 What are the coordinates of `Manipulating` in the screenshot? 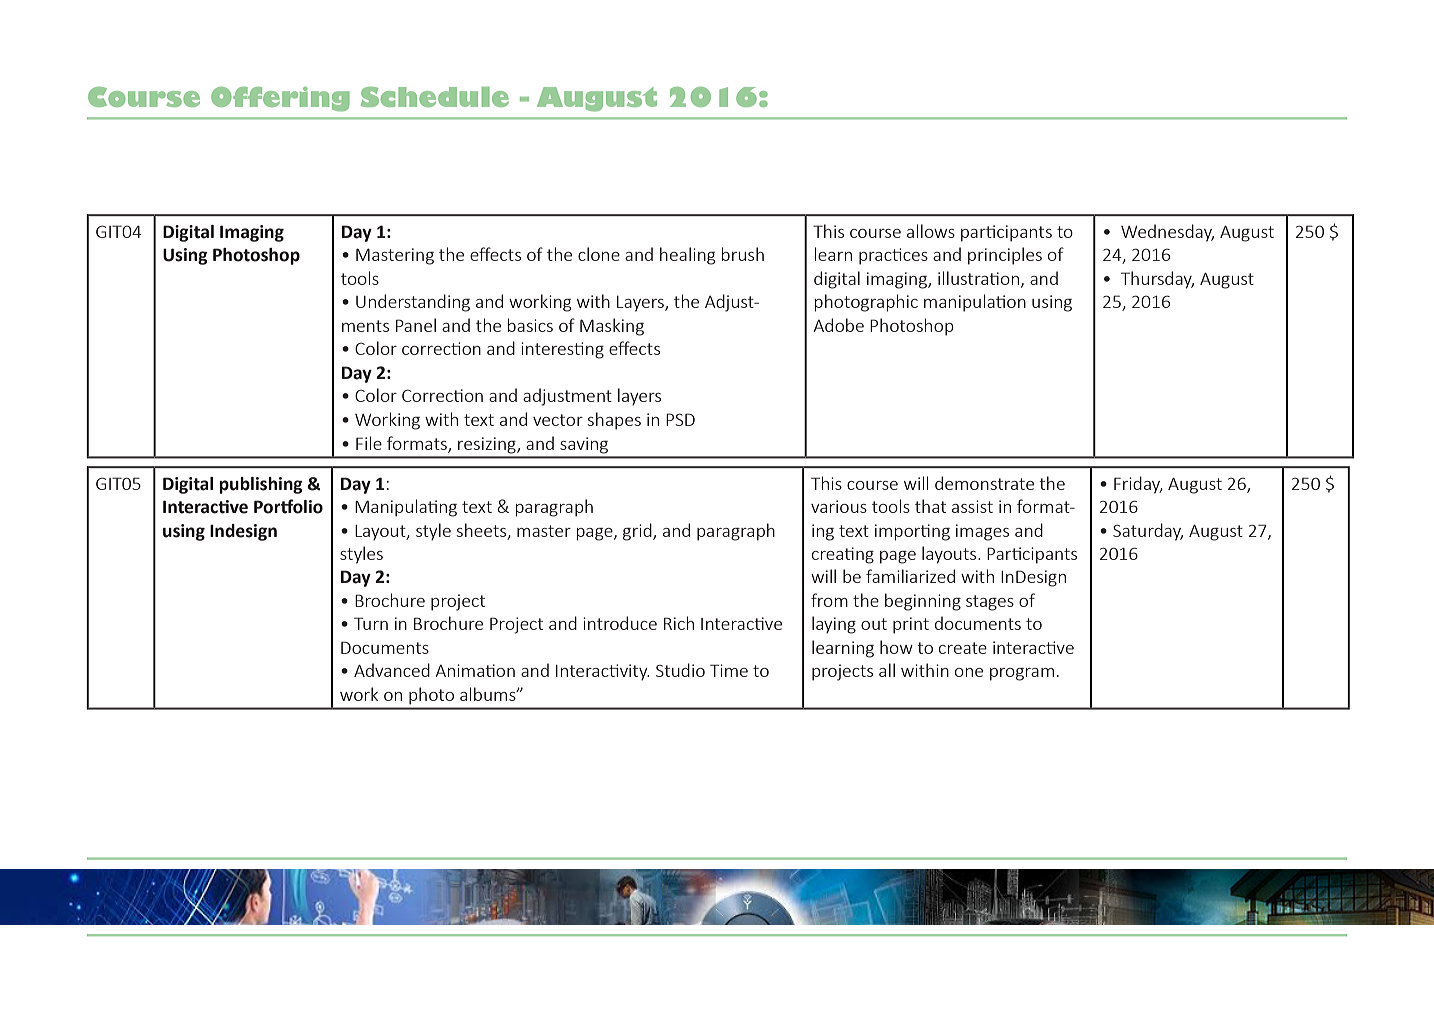 It's located at (406, 508).
